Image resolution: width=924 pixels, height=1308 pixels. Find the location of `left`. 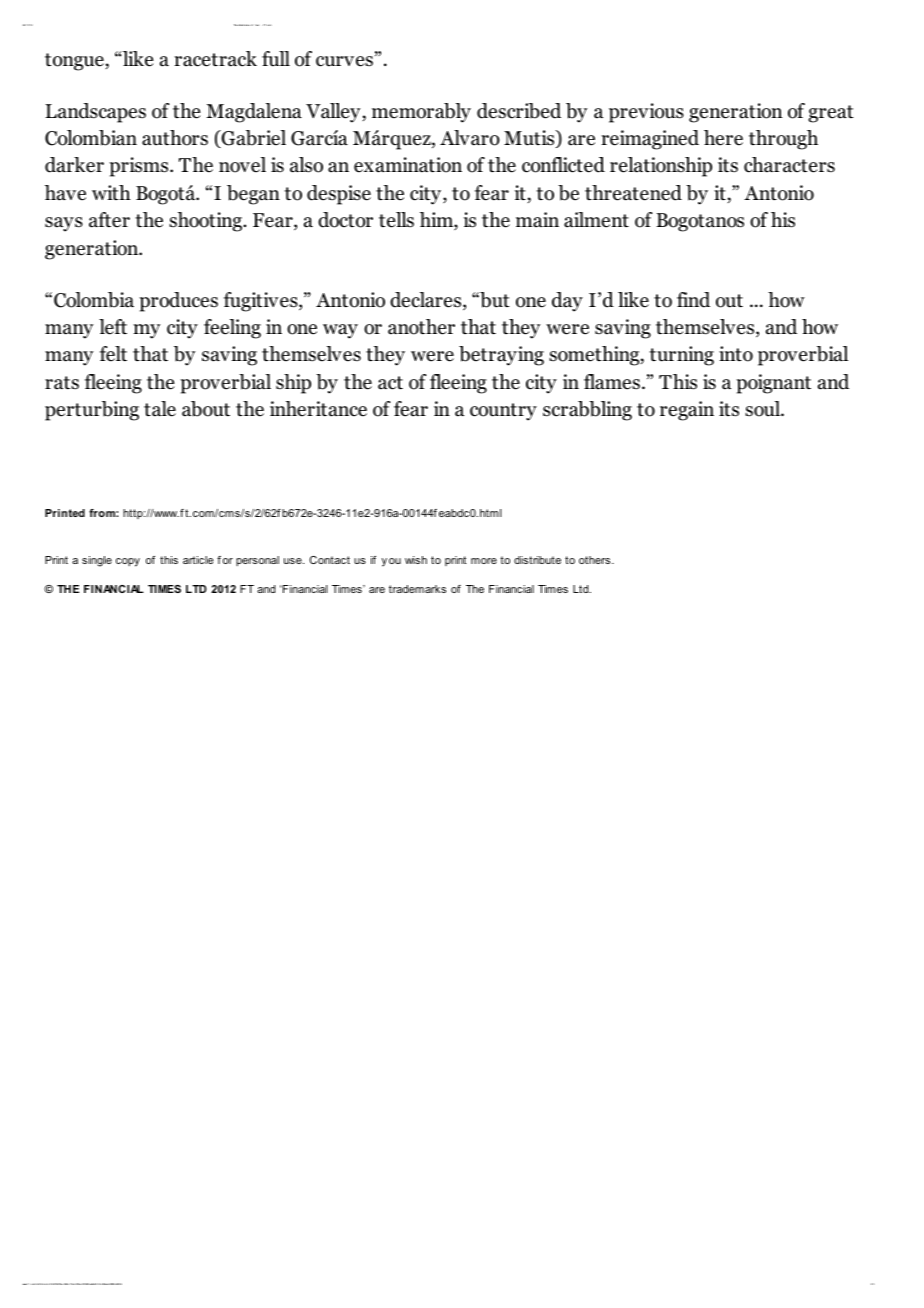

left is located at coordinates (113, 327).
